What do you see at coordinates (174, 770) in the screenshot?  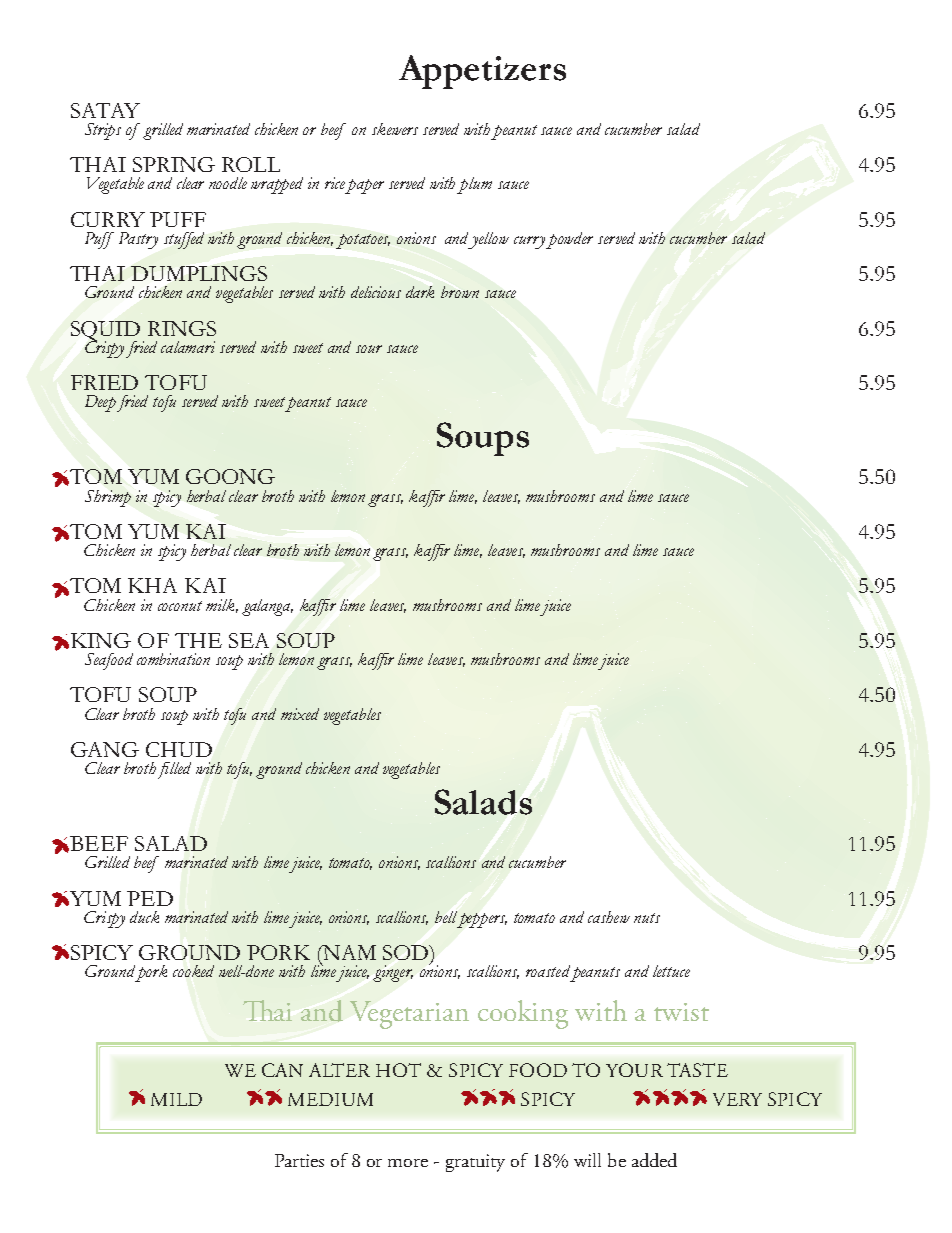 I see `filled` at bounding box center [174, 770].
